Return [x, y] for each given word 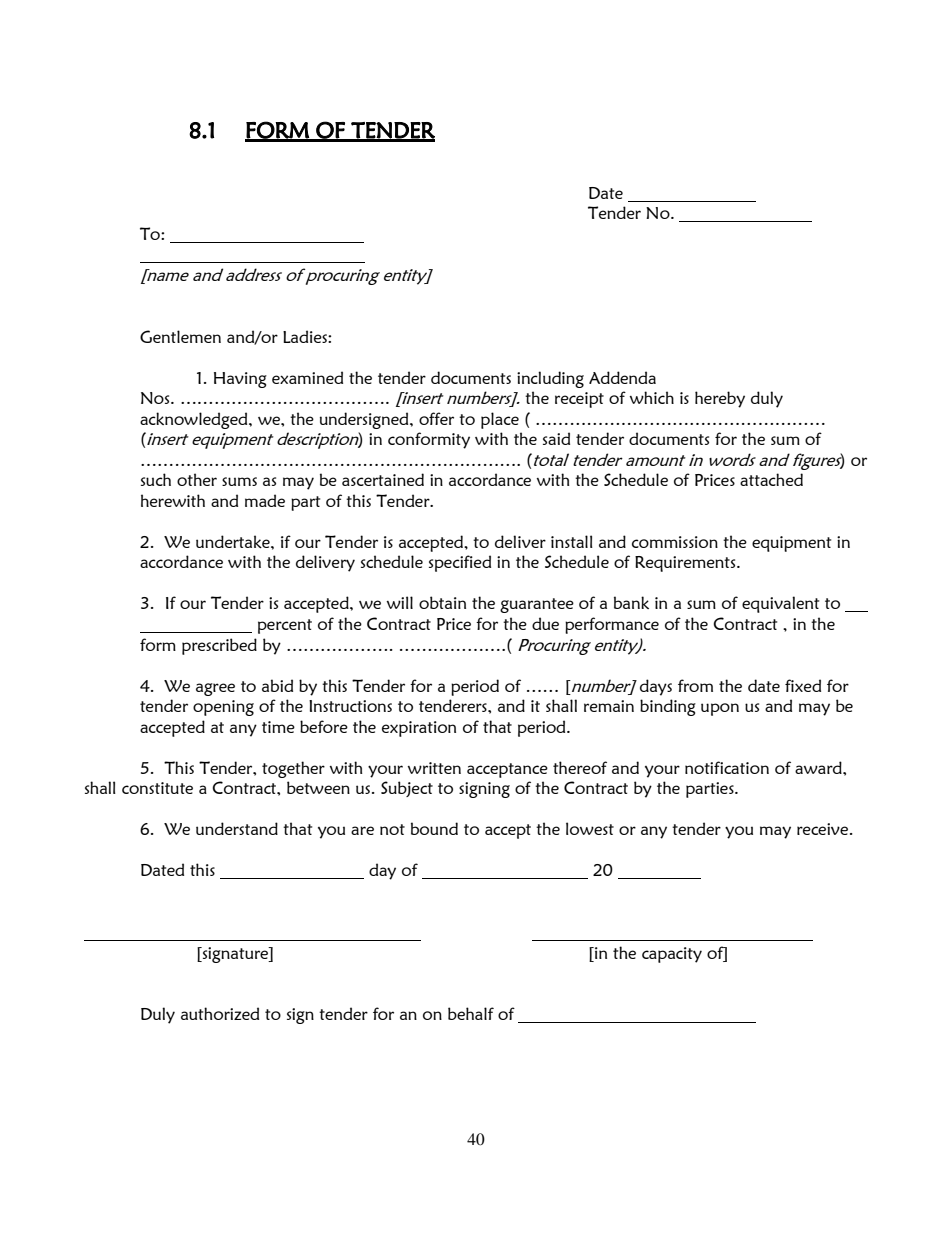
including [550, 379]
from [695, 685]
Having [240, 380]
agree [215, 689]
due [545, 623]
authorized [220, 1013]
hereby [720, 399]
